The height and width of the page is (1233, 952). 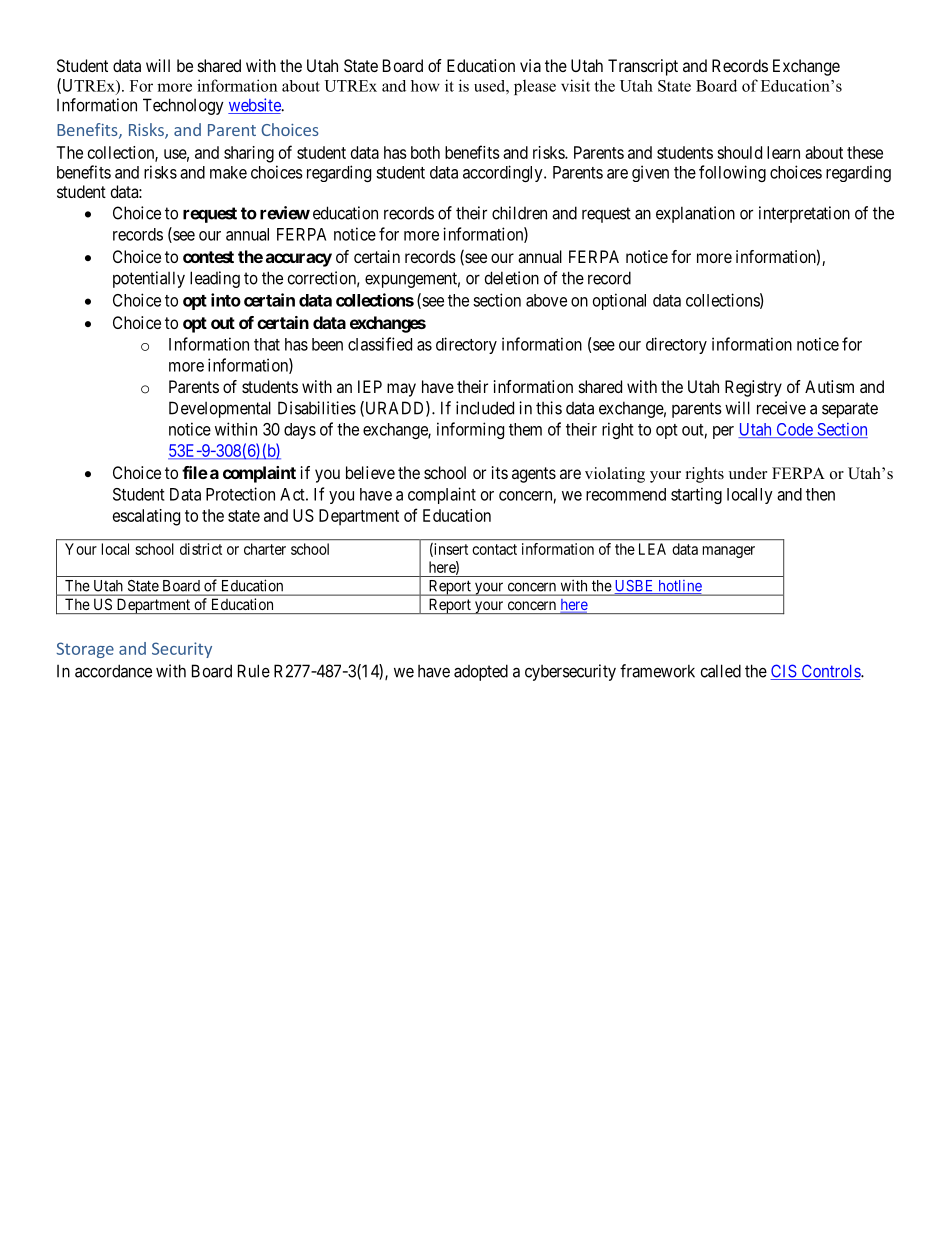 What do you see at coordinates (240, 494) in the page?
I see `Protection` at bounding box center [240, 494].
